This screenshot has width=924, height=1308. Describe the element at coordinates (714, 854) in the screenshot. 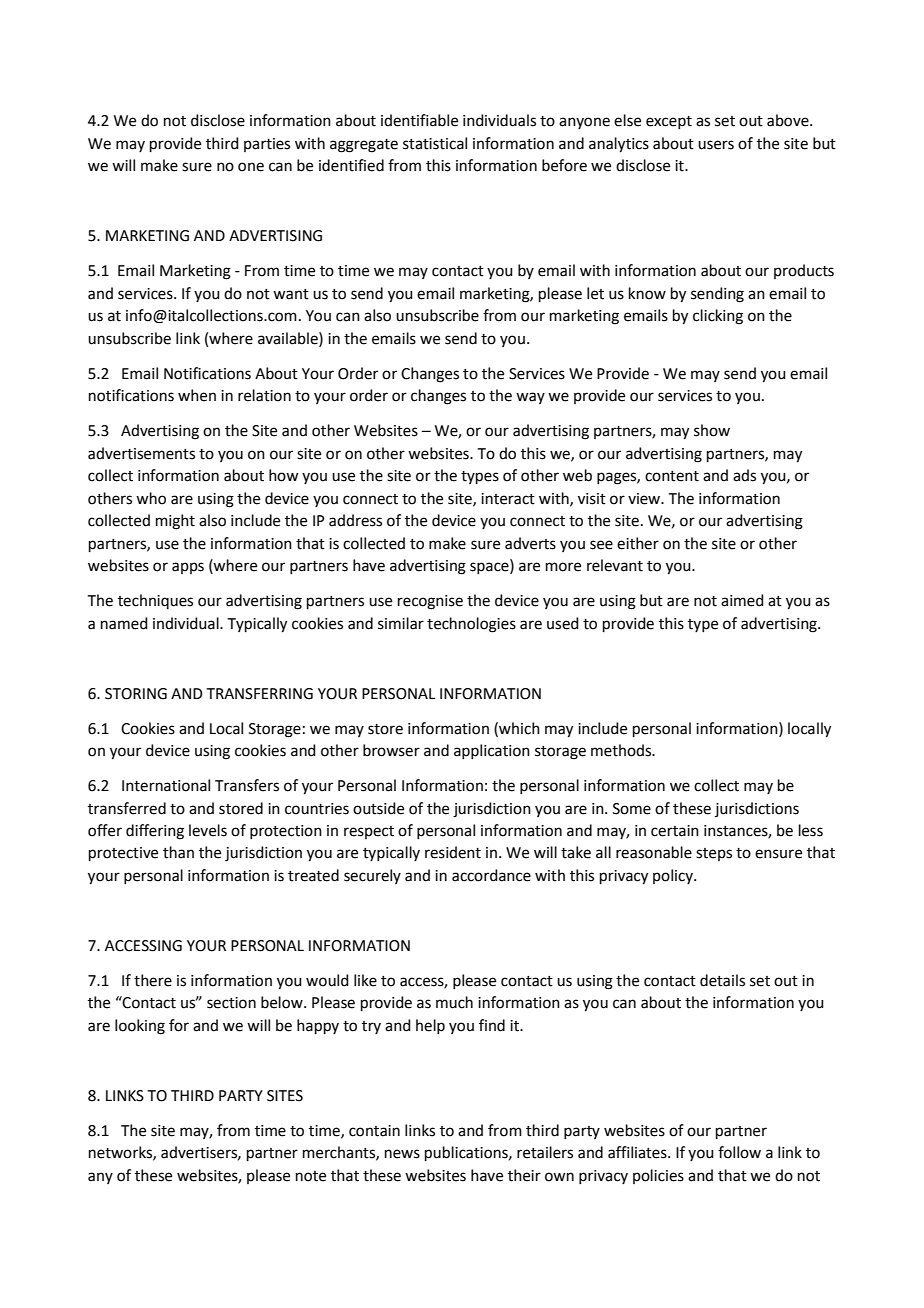

I see `steps` at that location.
